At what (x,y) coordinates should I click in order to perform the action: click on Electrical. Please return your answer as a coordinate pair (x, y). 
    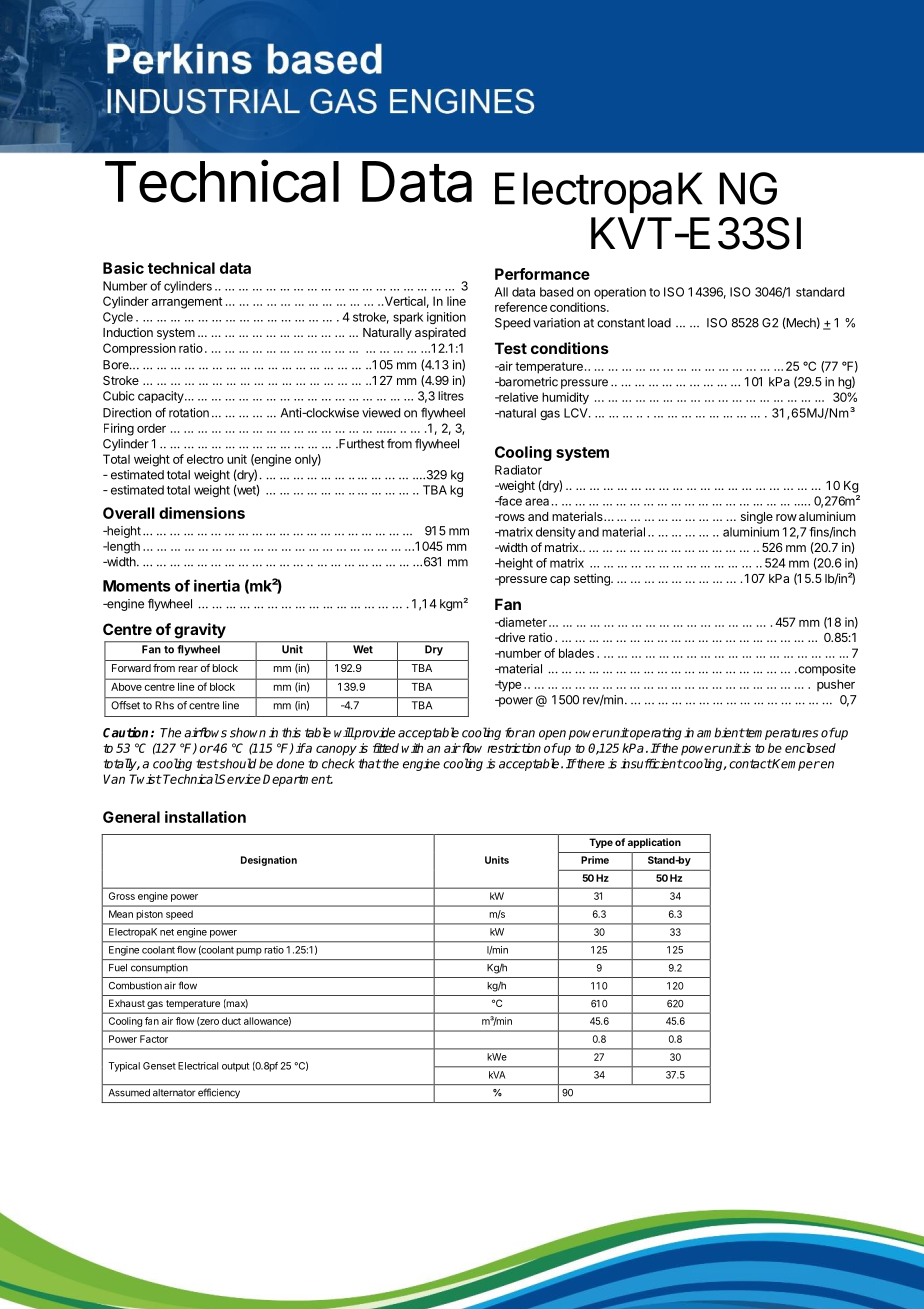
    Looking at the image, I should click on (198, 1066).
